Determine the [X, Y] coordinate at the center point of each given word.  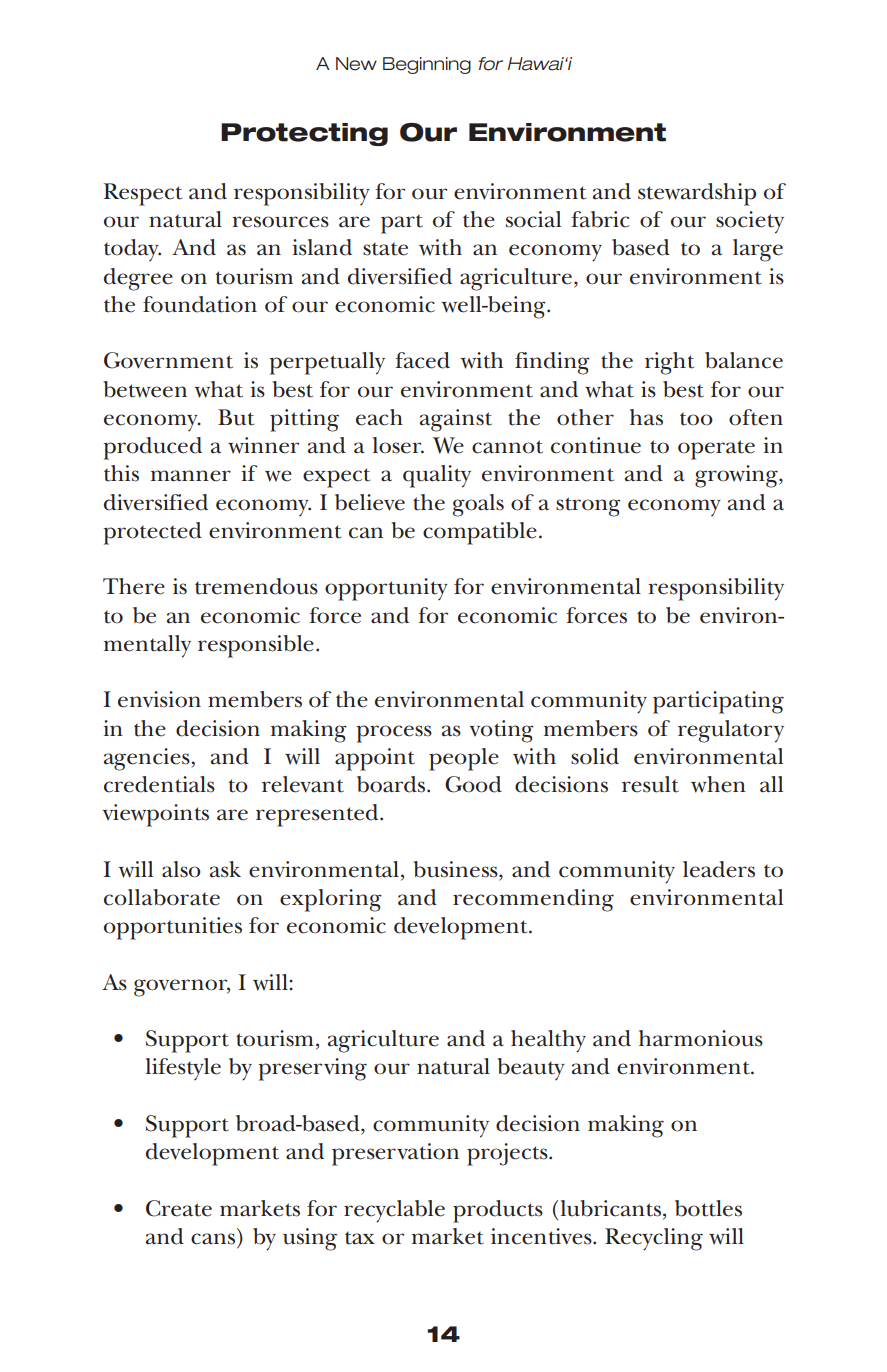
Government [168, 360]
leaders [719, 869]
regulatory [731, 731]
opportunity [386, 589]
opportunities [173, 928]
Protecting [304, 134]
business [456, 869]
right [669, 363]
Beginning [427, 65]
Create [179, 1208]
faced [422, 360]
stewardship [697, 194]
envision [159, 699]
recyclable [394, 1211]
